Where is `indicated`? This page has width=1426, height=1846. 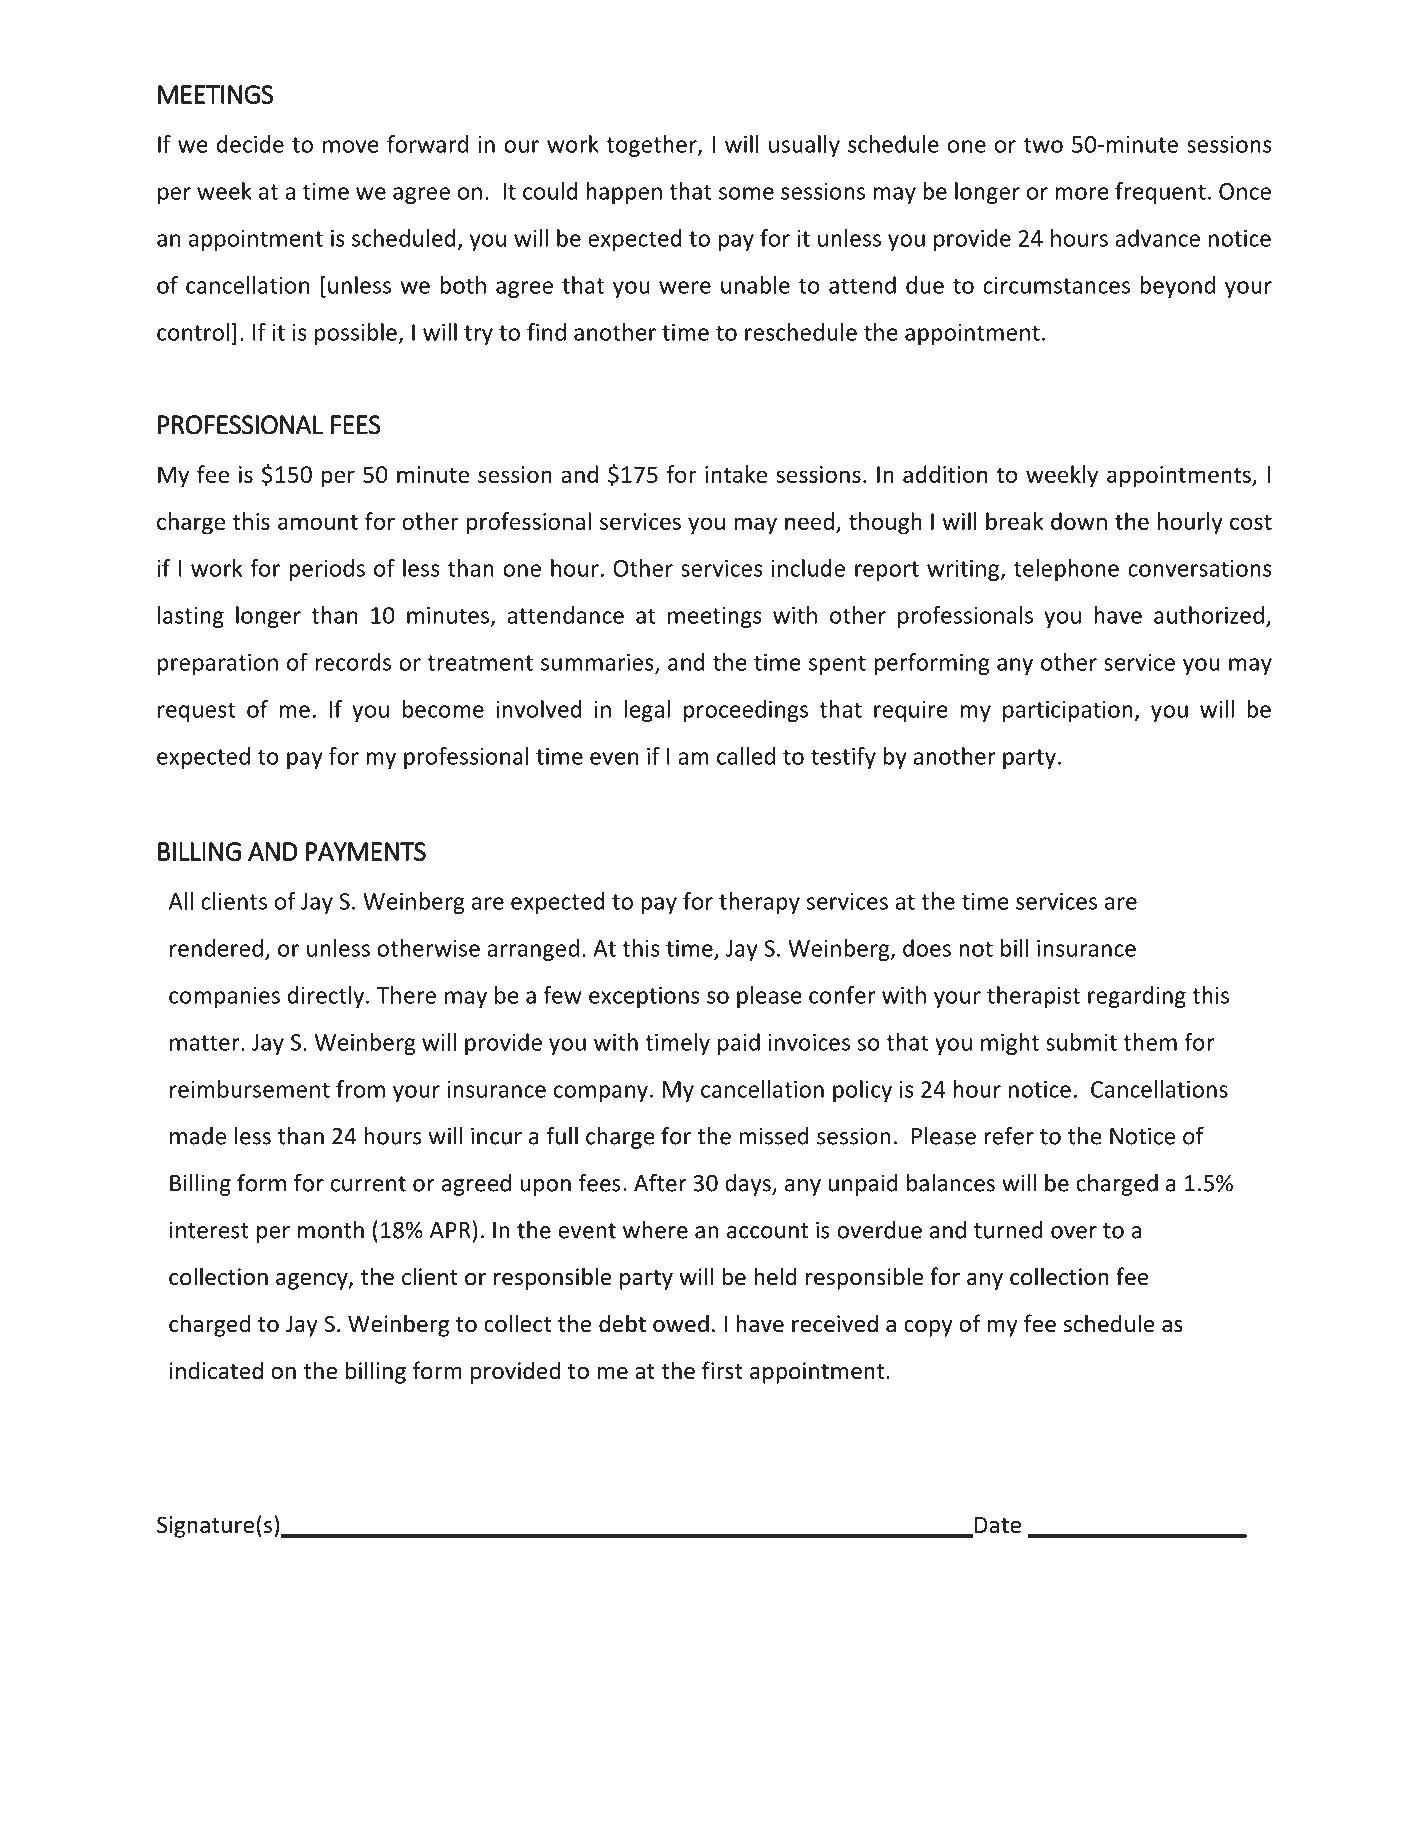 indicated is located at coordinates (216, 1370).
